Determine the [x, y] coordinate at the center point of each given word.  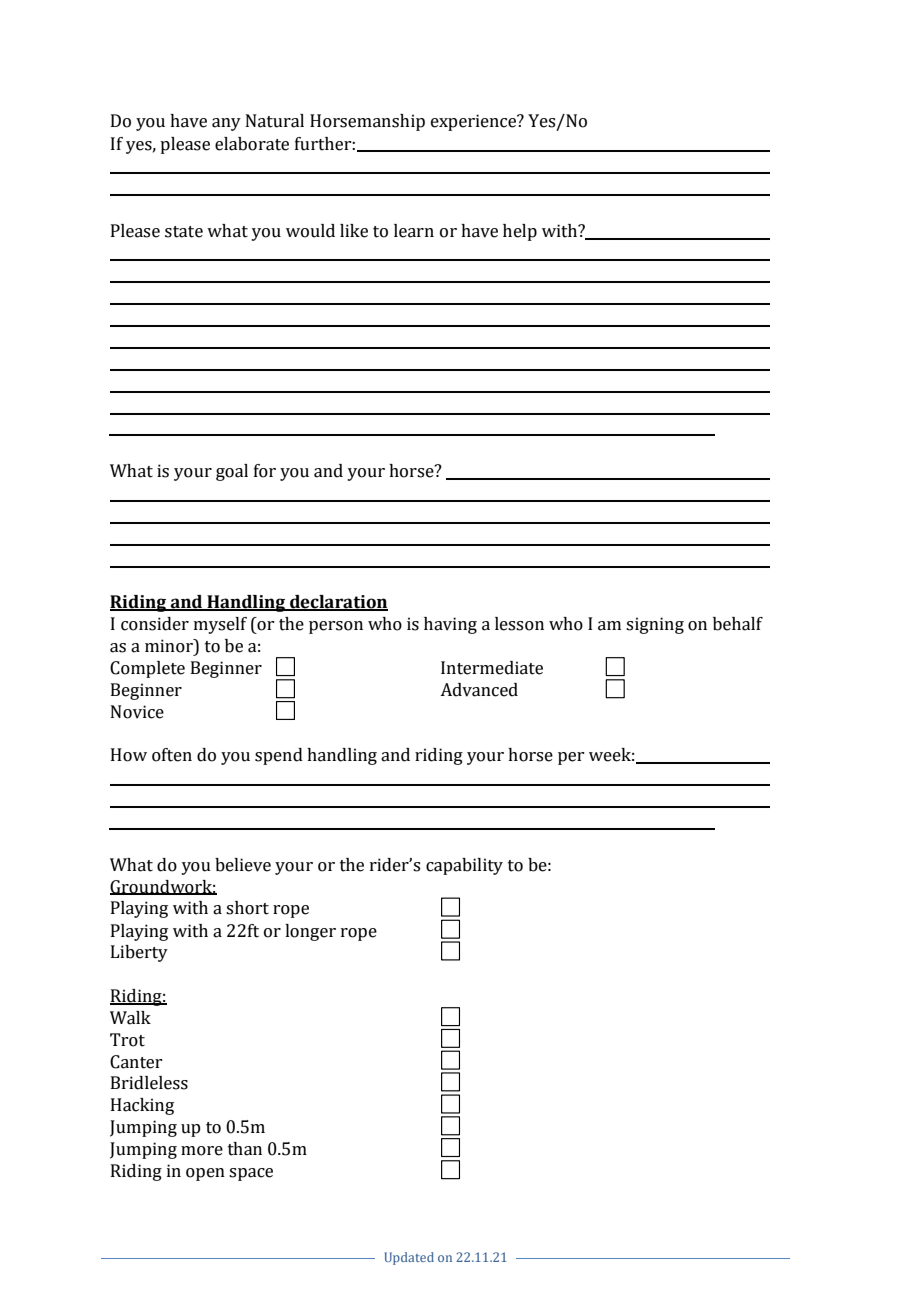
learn [414, 231]
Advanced [479, 690]
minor [170, 646]
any [226, 124]
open [205, 1174]
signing [655, 625]
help [520, 232]
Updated [409, 1258]
